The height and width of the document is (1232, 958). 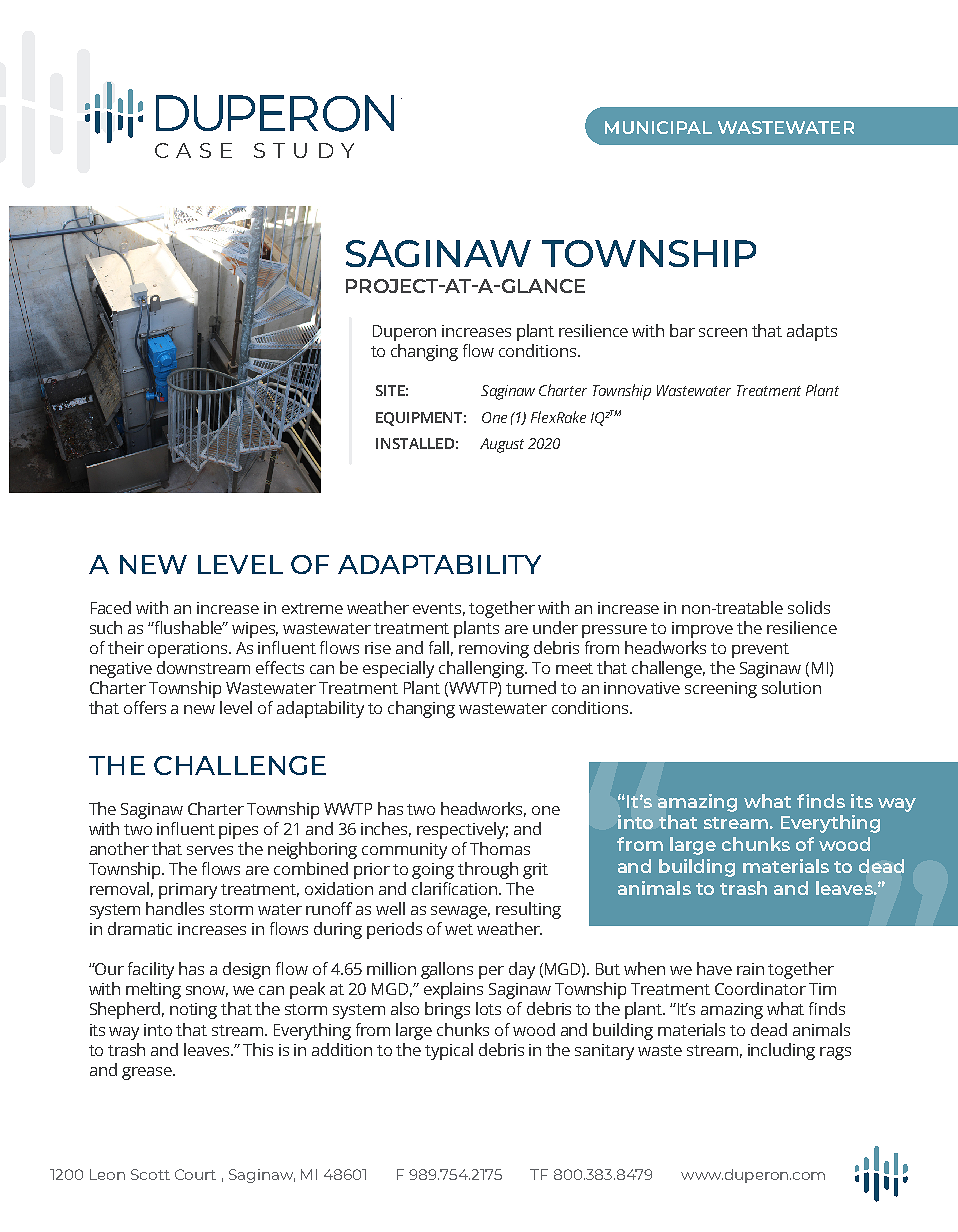 What do you see at coordinates (658, 127) in the document?
I see `MUNICIPAL` at bounding box center [658, 127].
